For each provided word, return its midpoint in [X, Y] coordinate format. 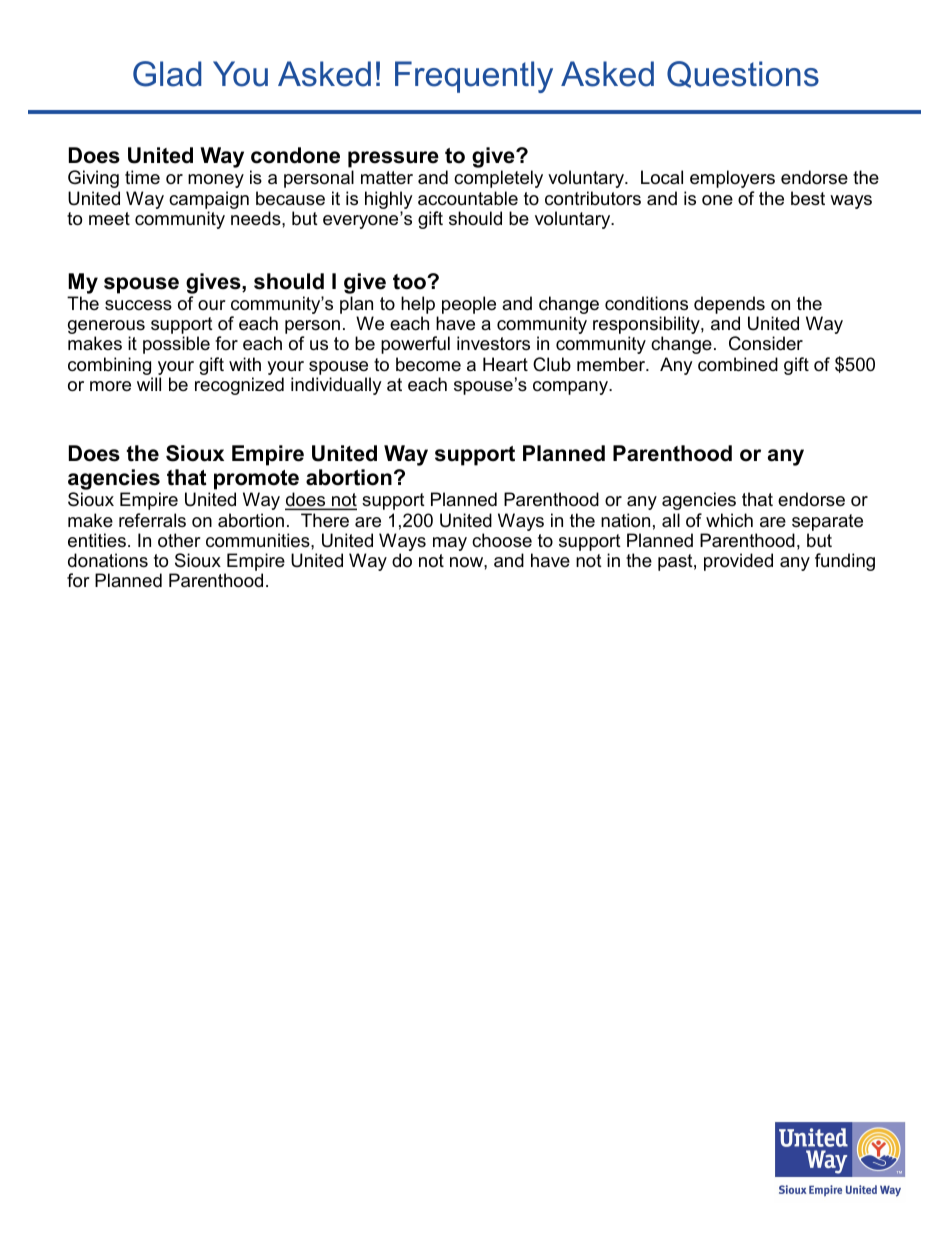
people [469, 305]
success [138, 305]
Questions [743, 74]
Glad [167, 74]
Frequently [474, 77]
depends [729, 305]
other [179, 540]
